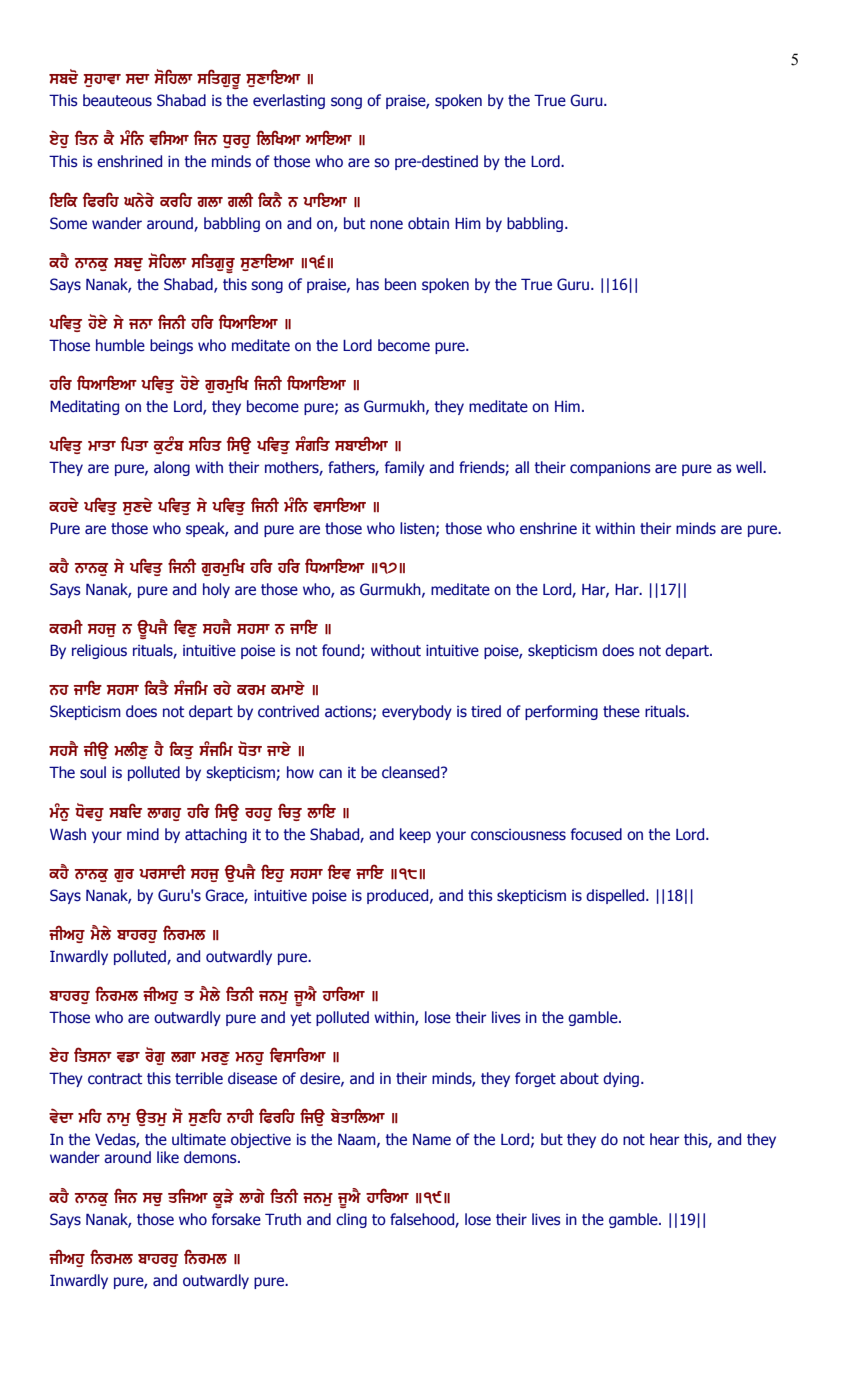  What do you see at coordinates (172, 468) in the page?
I see `along` at bounding box center [172, 468].
